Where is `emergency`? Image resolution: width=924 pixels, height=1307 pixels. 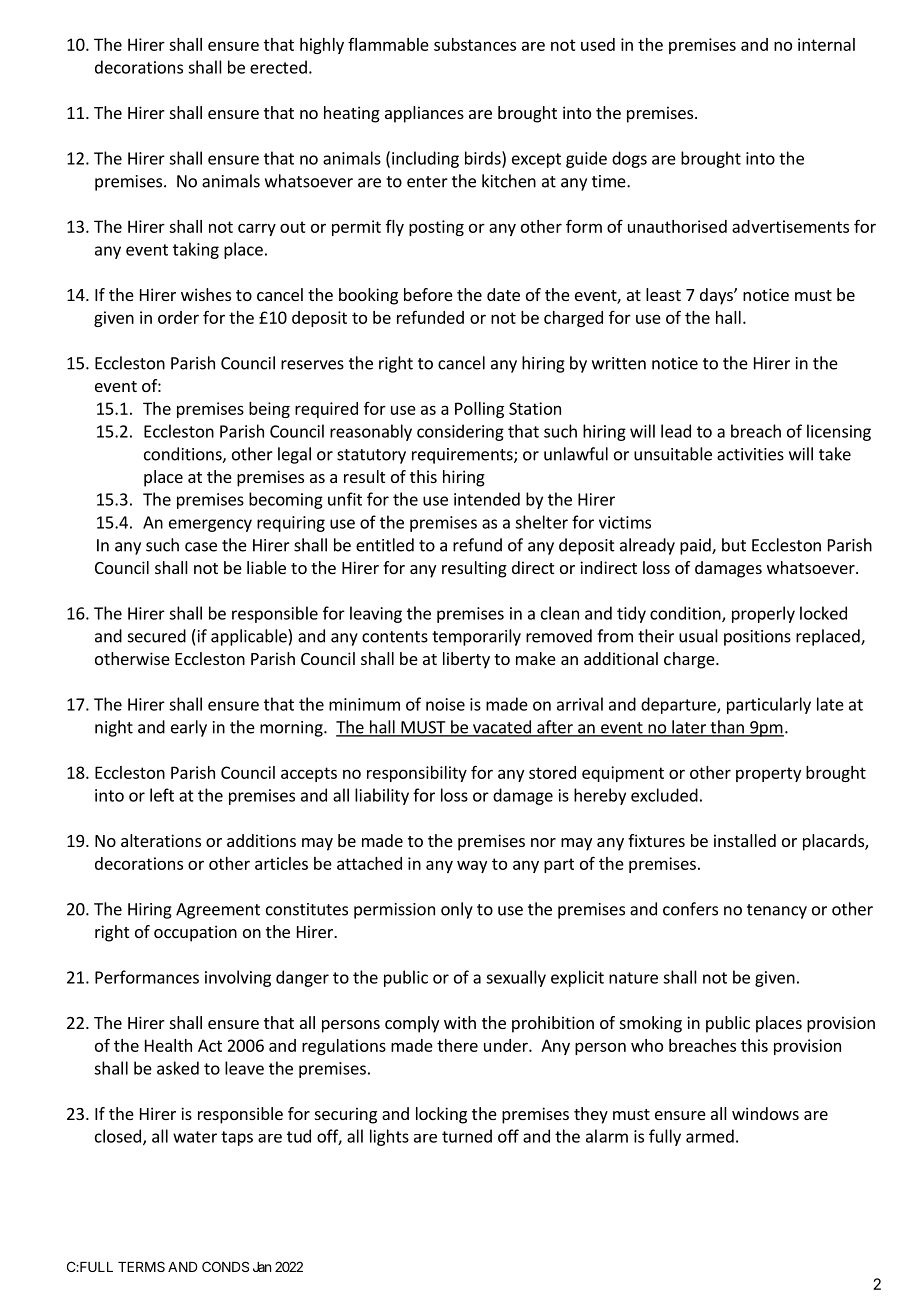
emergency is located at coordinates (210, 525).
